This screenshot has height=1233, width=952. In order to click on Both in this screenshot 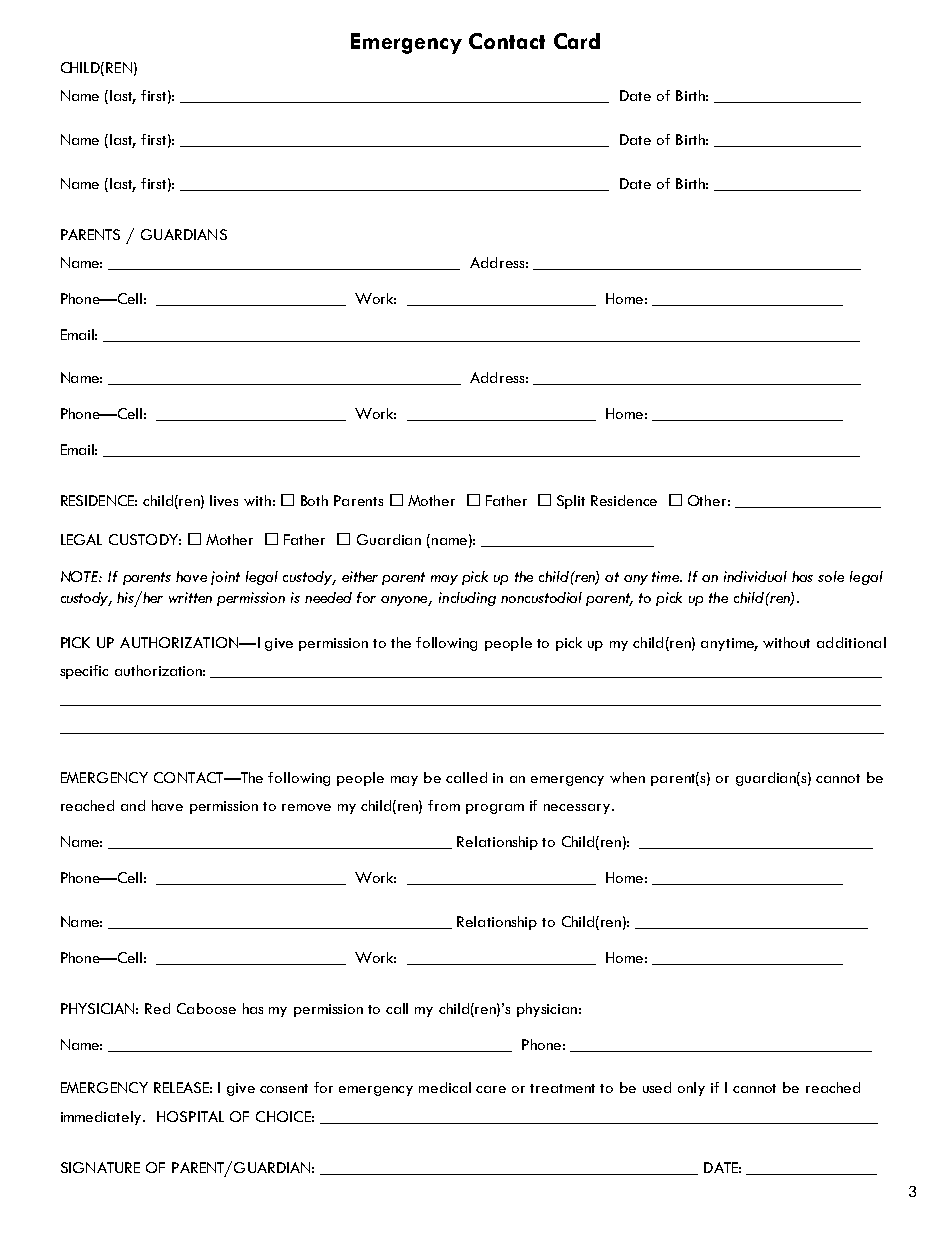, I will do `click(314, 500)`.
